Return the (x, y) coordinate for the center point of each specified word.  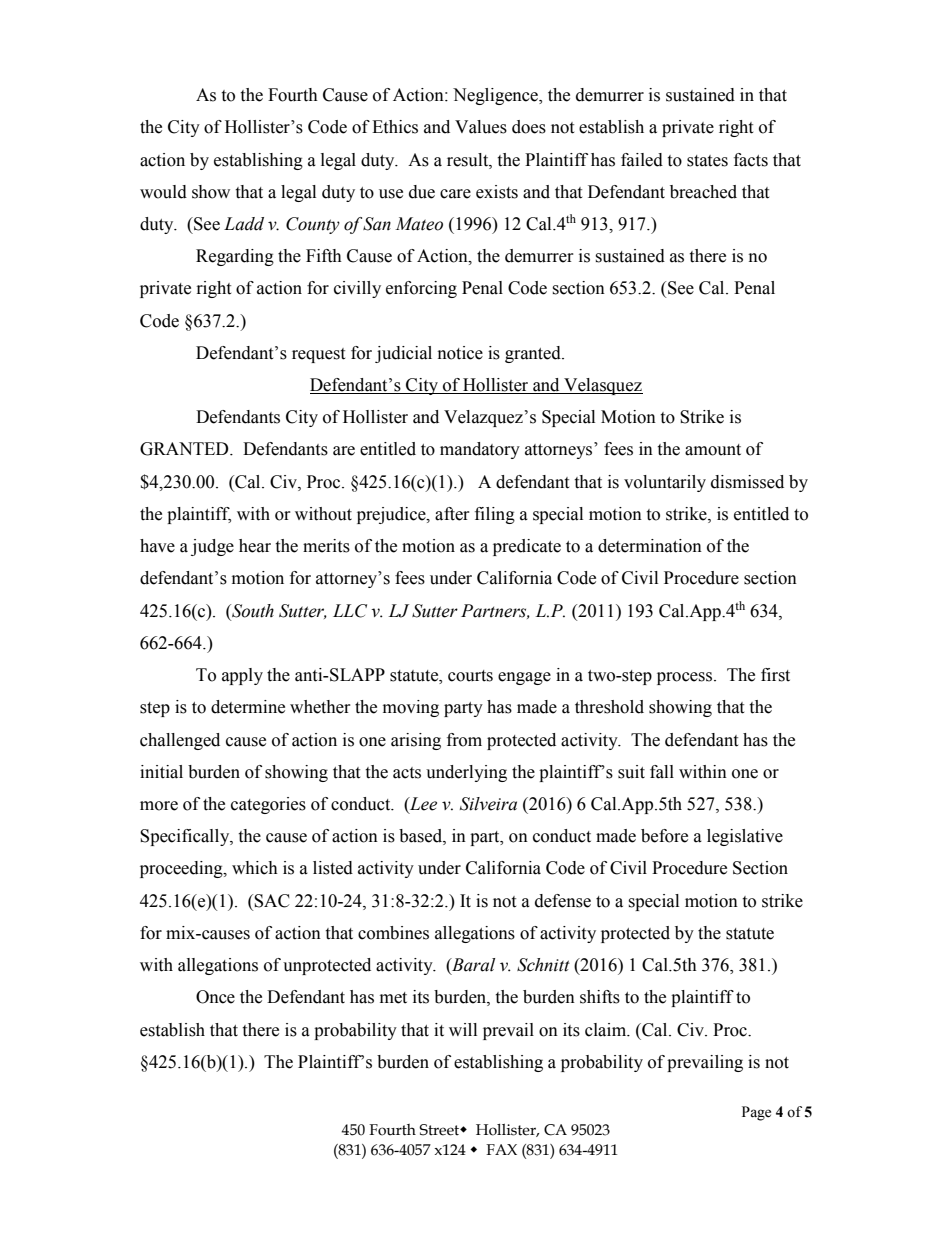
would (163, 192)
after (452, 514)
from (464, 740)
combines (393, 933)
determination (650, 546)
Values (481, 127)
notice (460, 353)
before (664, 836)
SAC (272, 901)
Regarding (235, 257)
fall (662, 772)
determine (248, 707)
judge (212, 547)
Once (215, 997)
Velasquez (602, 386)
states (707, 161)
